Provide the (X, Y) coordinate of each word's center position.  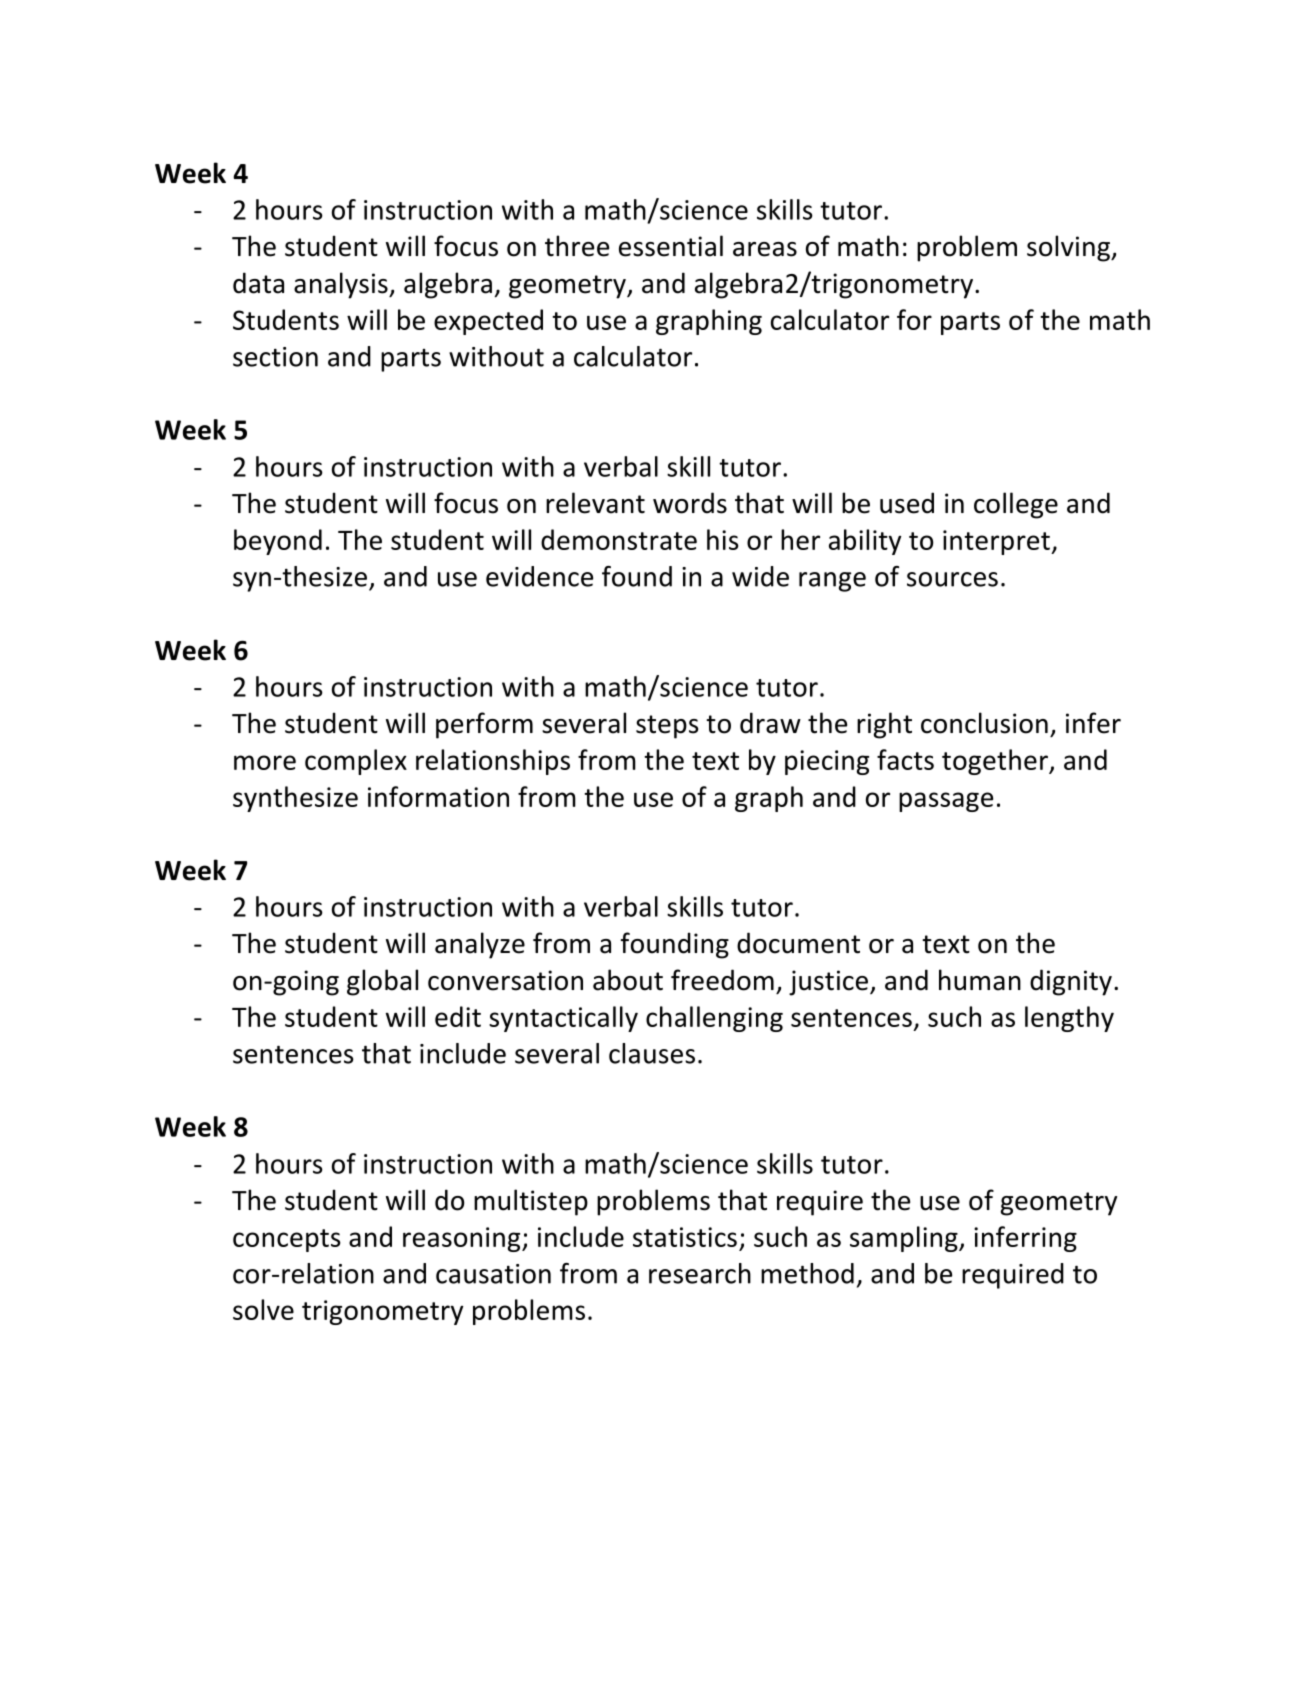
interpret (997, 542)
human (980, 980)
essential (671, 246)
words (690, 503)
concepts (287, 1240)
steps (667, 727)
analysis (342, 285)
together (996, 762)
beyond (278, 542)
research (700, 1273)
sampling (905, 1239)
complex (356, 762)
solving (1069, 248)
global (382, 982)
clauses (652, 1053)
